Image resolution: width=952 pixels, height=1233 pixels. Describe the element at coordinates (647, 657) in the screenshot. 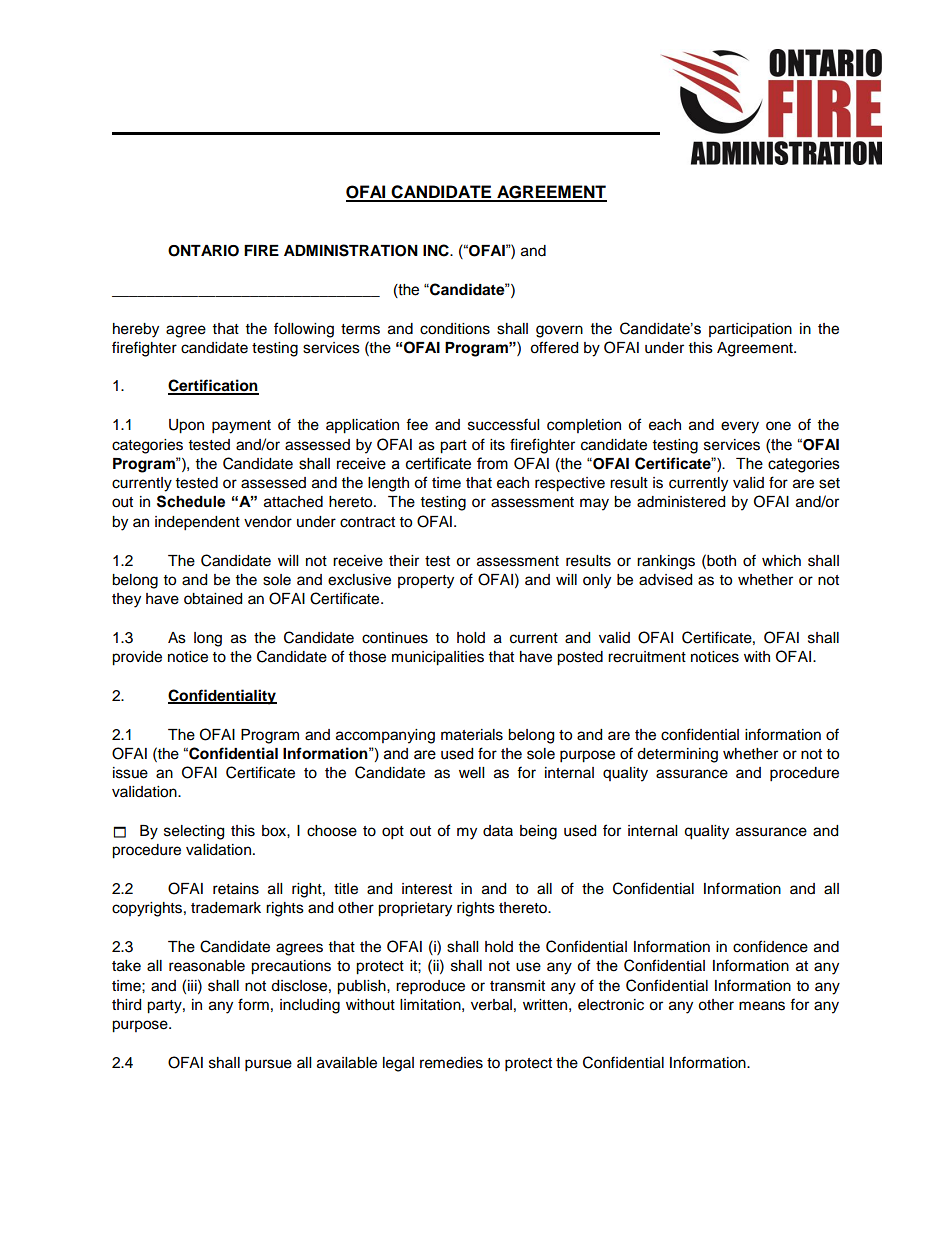

I see `recruitment` at that location.
